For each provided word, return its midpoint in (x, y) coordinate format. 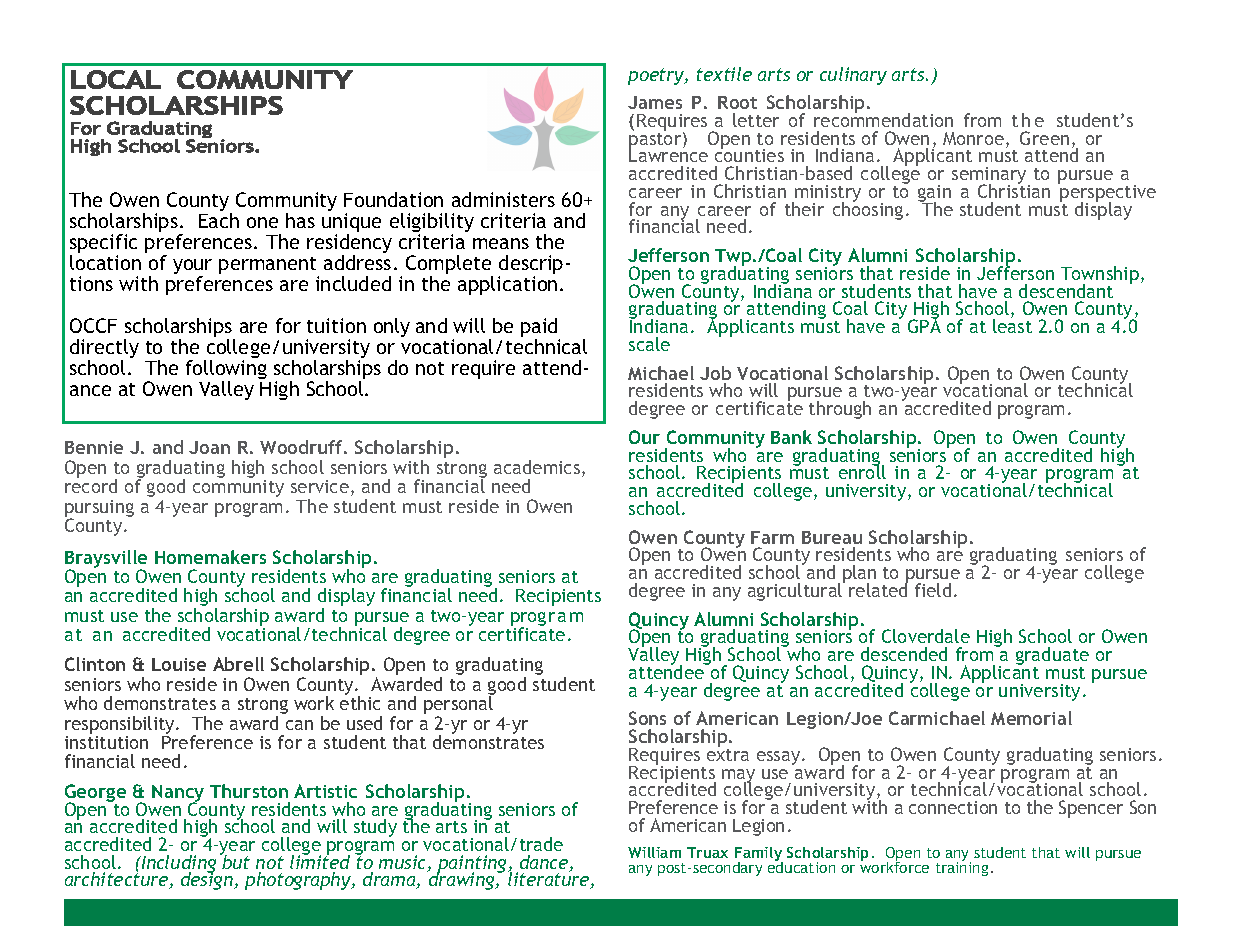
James (655, 102)
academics (538, 468)
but (235, 861)
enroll (862, 471)
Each (219, 220)
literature (550, 879)
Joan (209, 447)
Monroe (973, 138)
